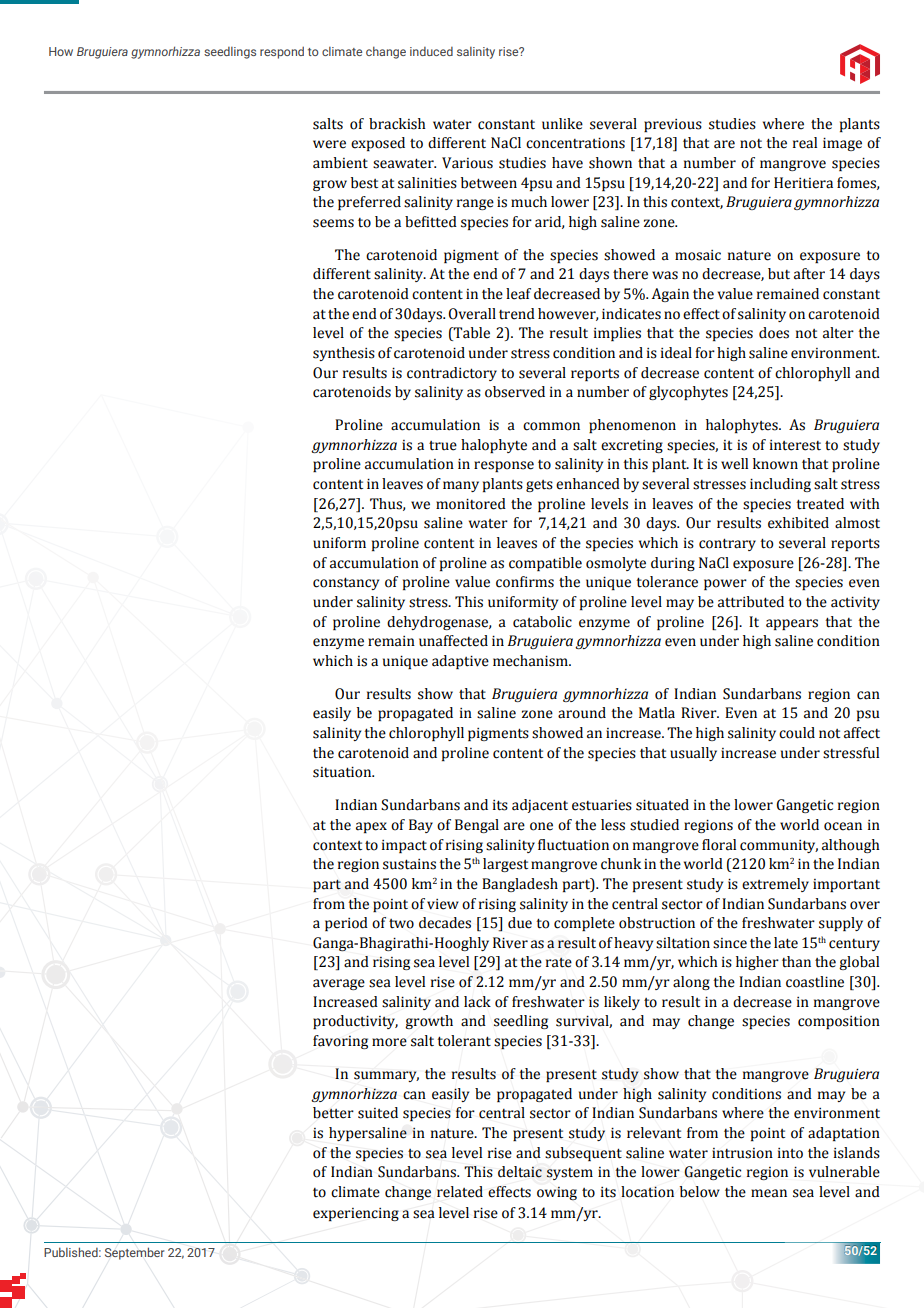  What do you see at coordinates (477, 1002) in the screenshot?
I see `lack` at bounding box center [477, 1002].
